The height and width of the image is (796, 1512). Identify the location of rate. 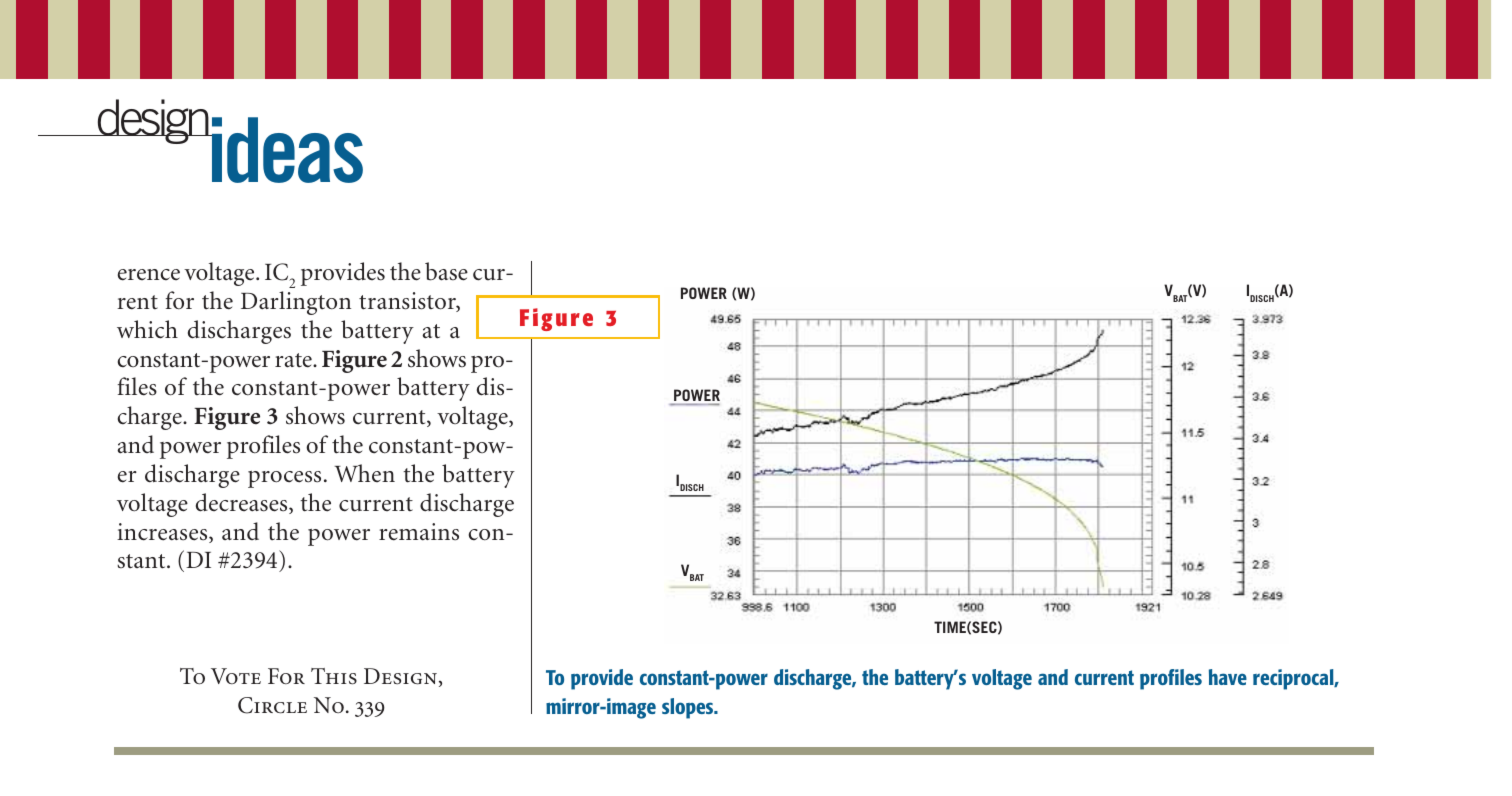
(294, 360).
